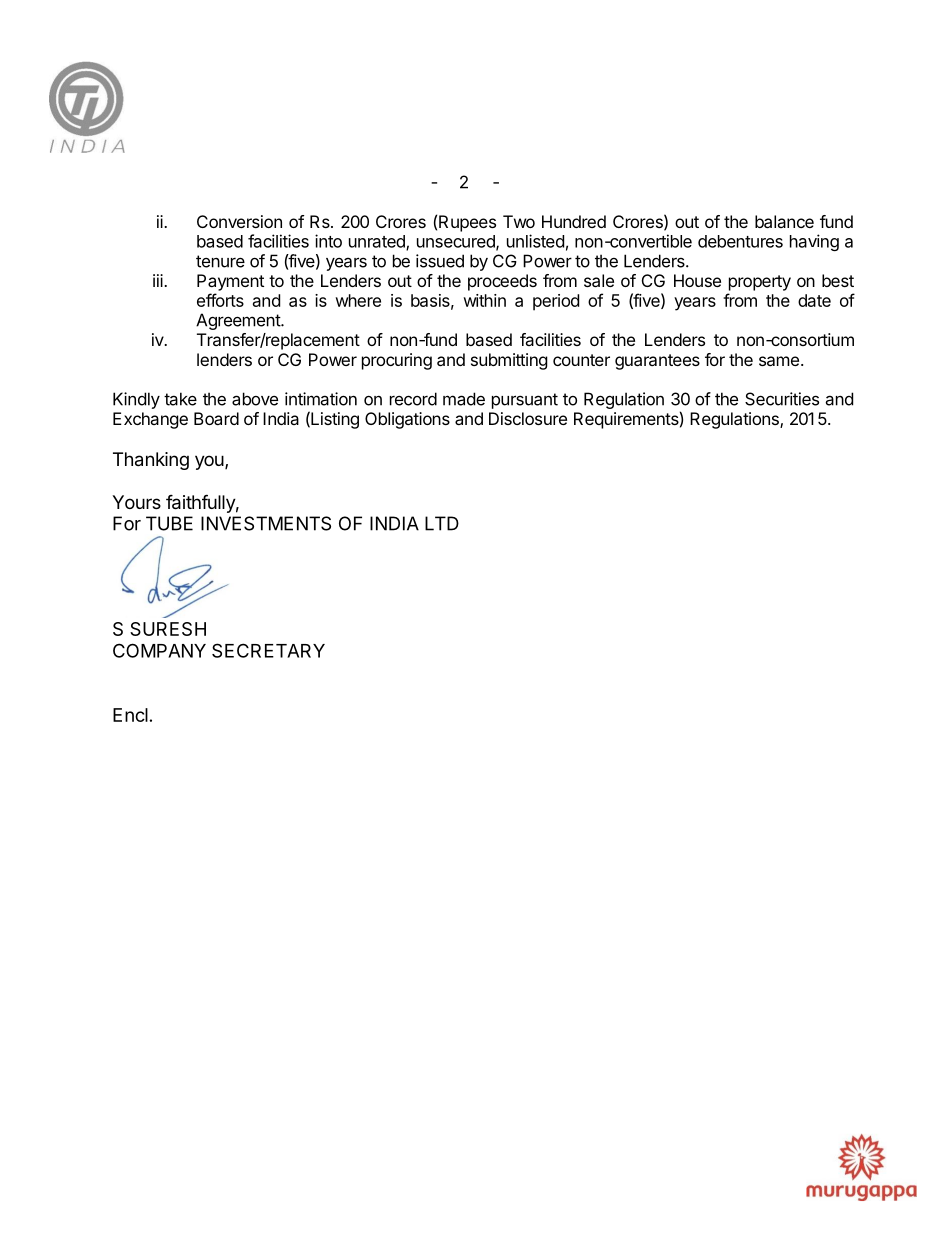  I want to click on pursuant, so click(525, 401).
